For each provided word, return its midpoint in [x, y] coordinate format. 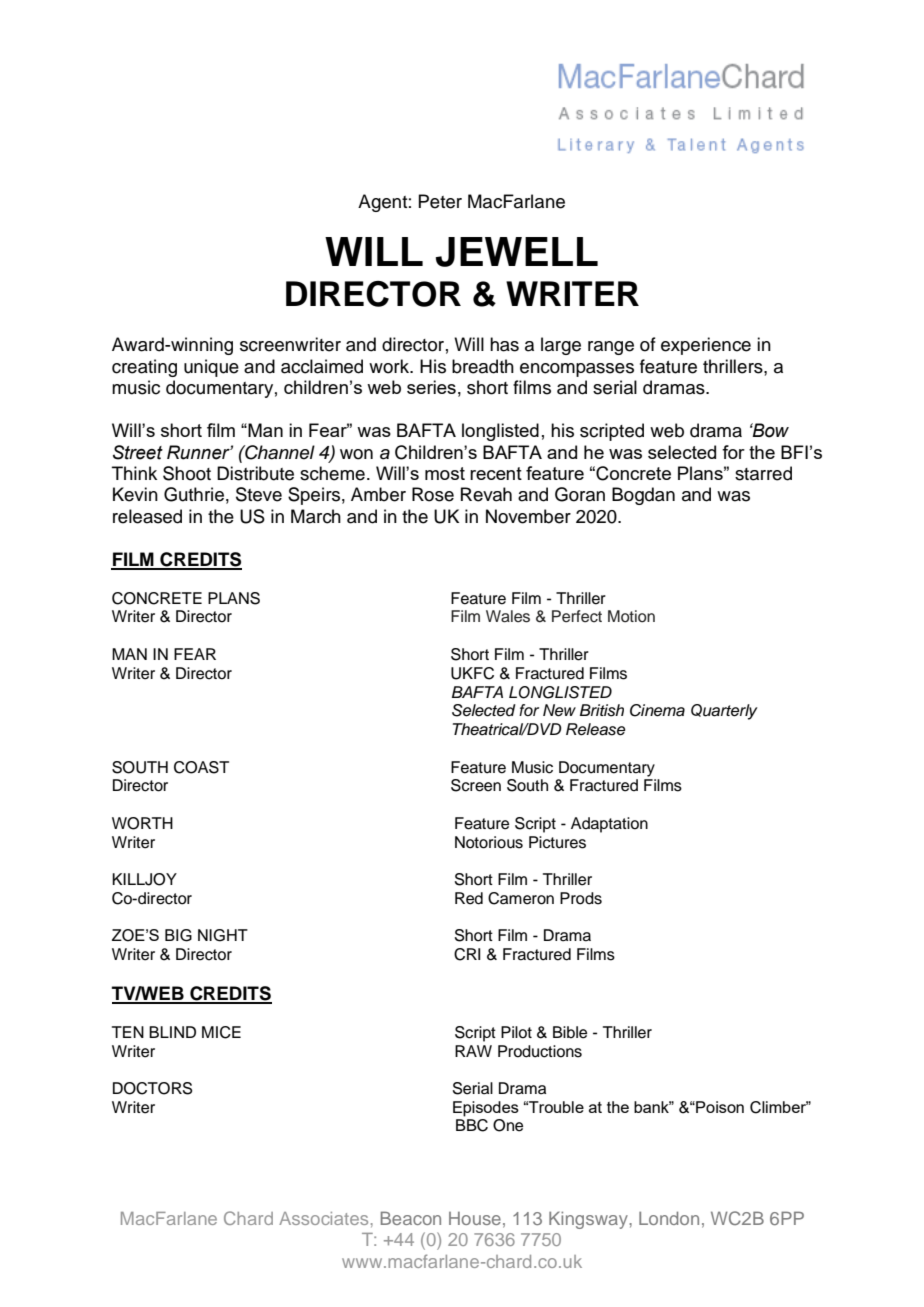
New [559, 710]
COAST [201, 767]
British [602, 710]
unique [211, 368]
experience [706, 346]
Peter [440, 201]
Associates [323, 1218]
